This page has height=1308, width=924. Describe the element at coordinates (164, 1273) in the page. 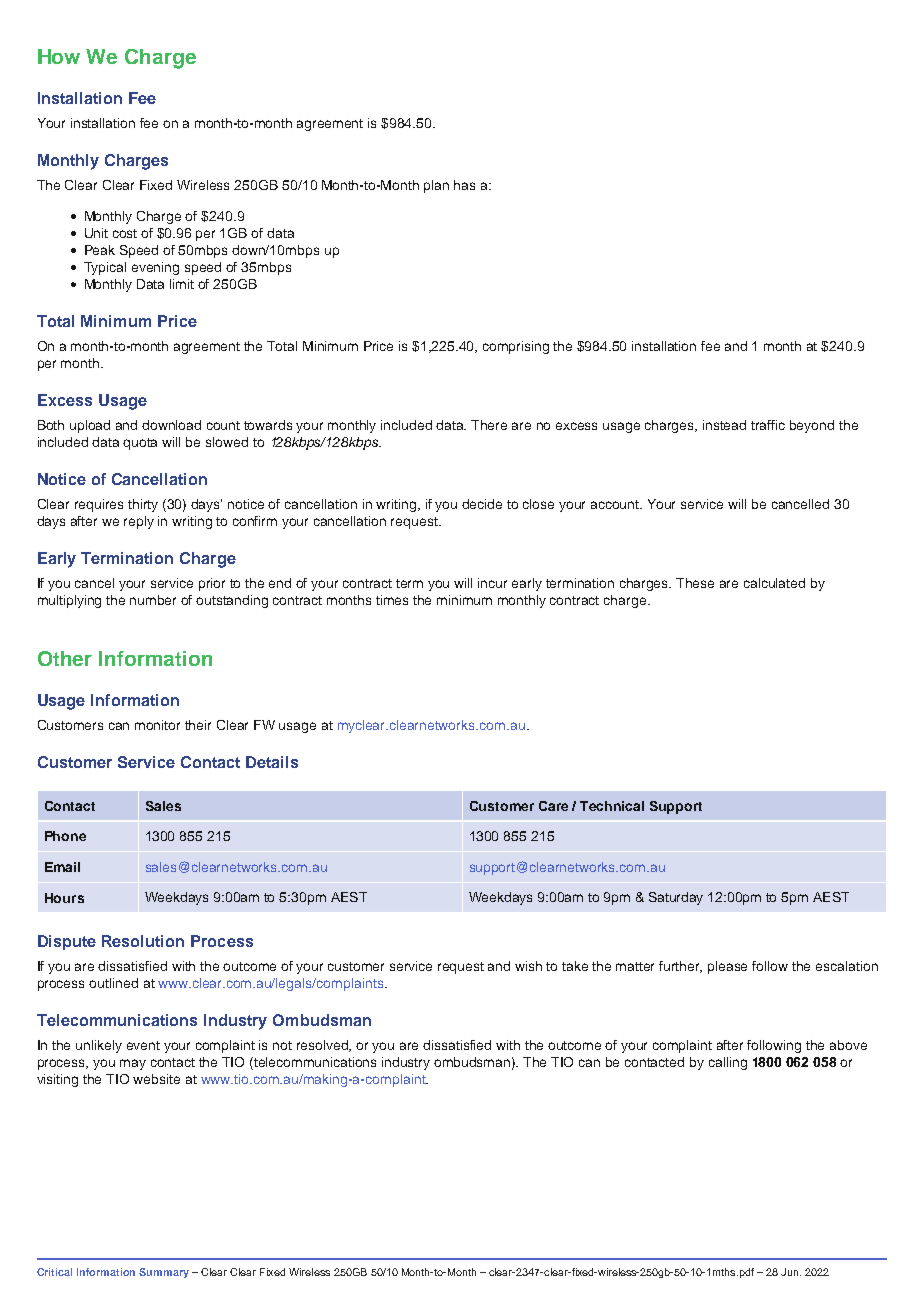

I see `Summary` at that location.
